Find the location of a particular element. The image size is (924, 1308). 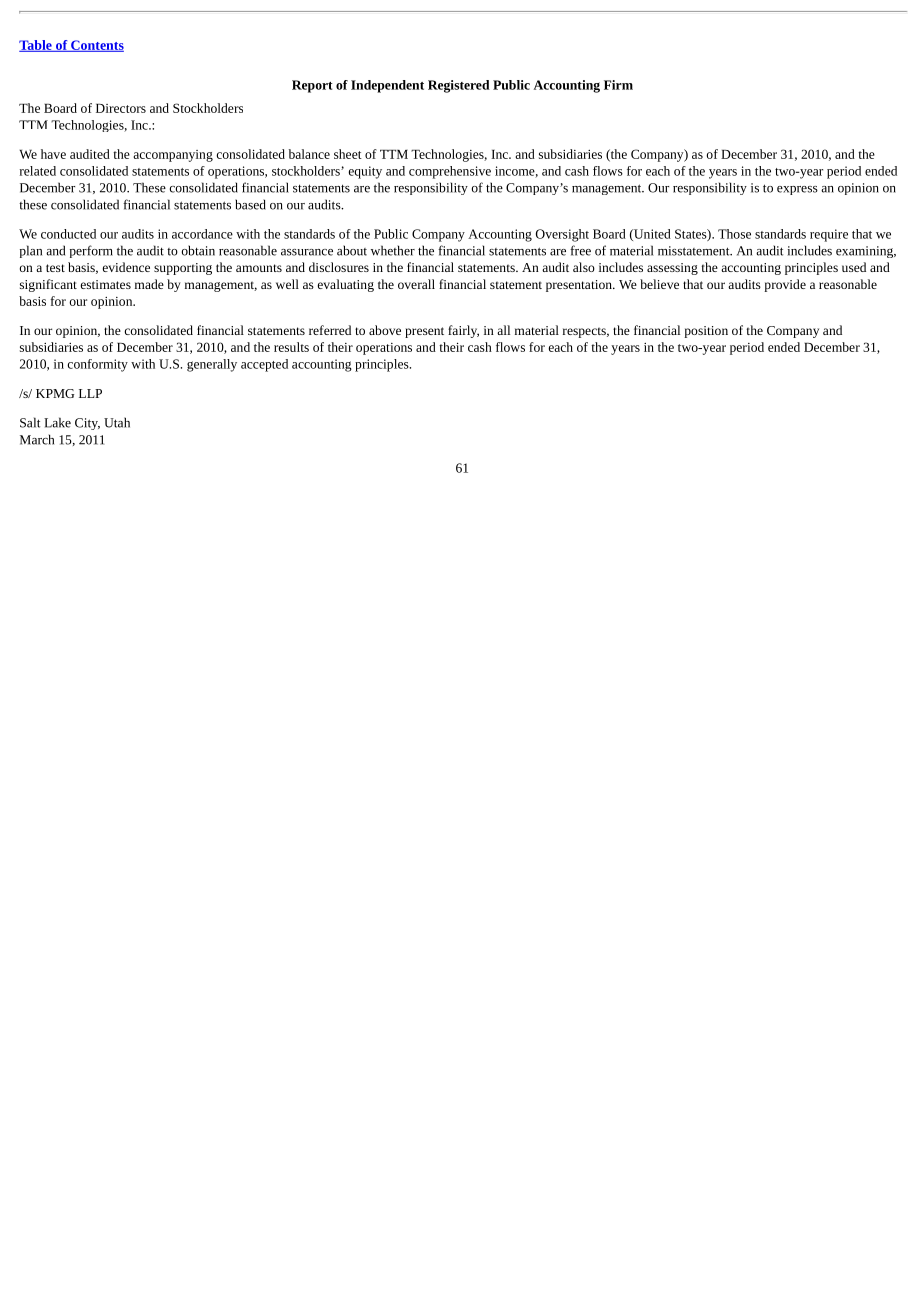

perform is located at coordinates (91, 251).
